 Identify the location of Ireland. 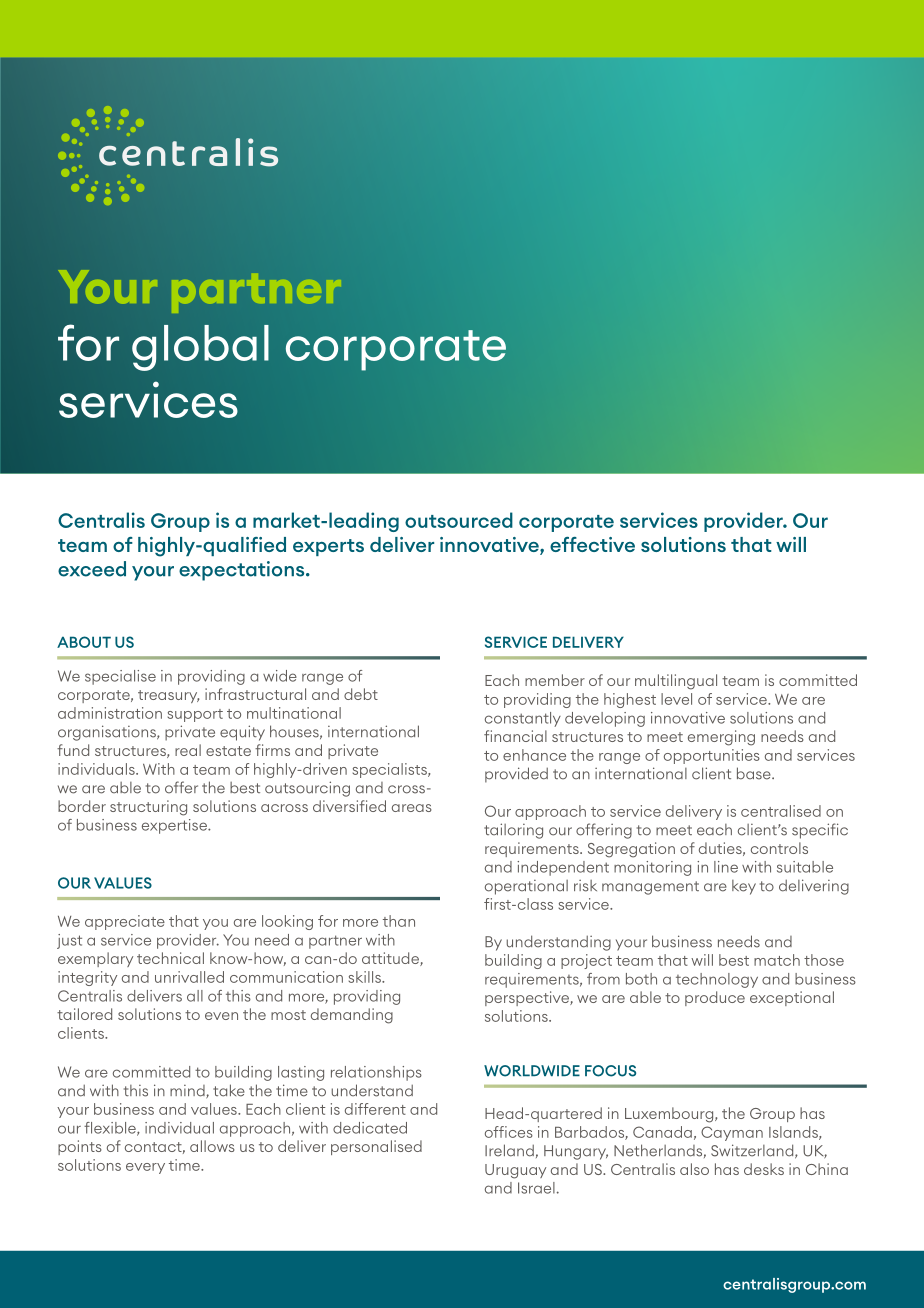
(509, 1150).
